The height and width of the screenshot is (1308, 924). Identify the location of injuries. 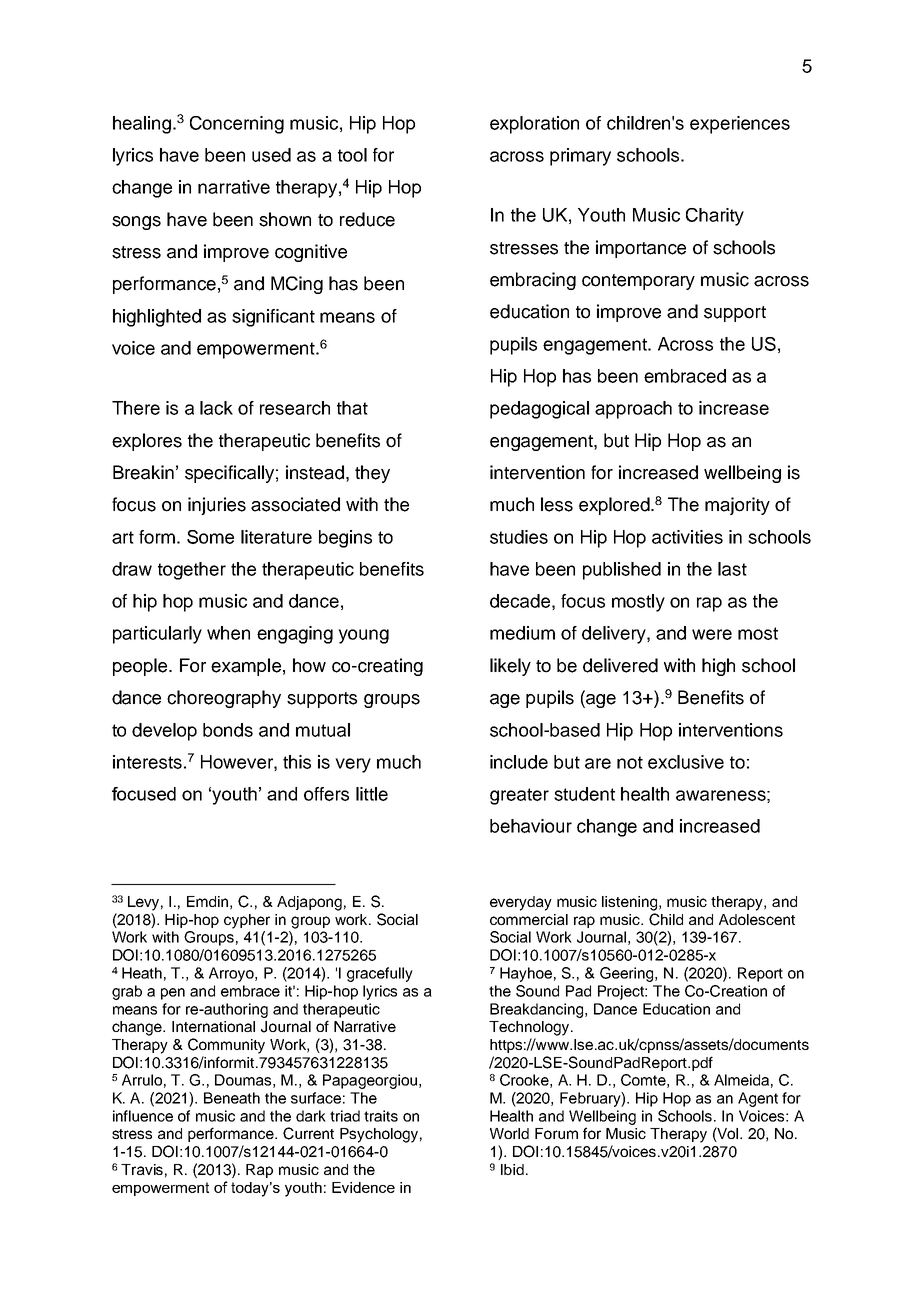
(217, 506).
